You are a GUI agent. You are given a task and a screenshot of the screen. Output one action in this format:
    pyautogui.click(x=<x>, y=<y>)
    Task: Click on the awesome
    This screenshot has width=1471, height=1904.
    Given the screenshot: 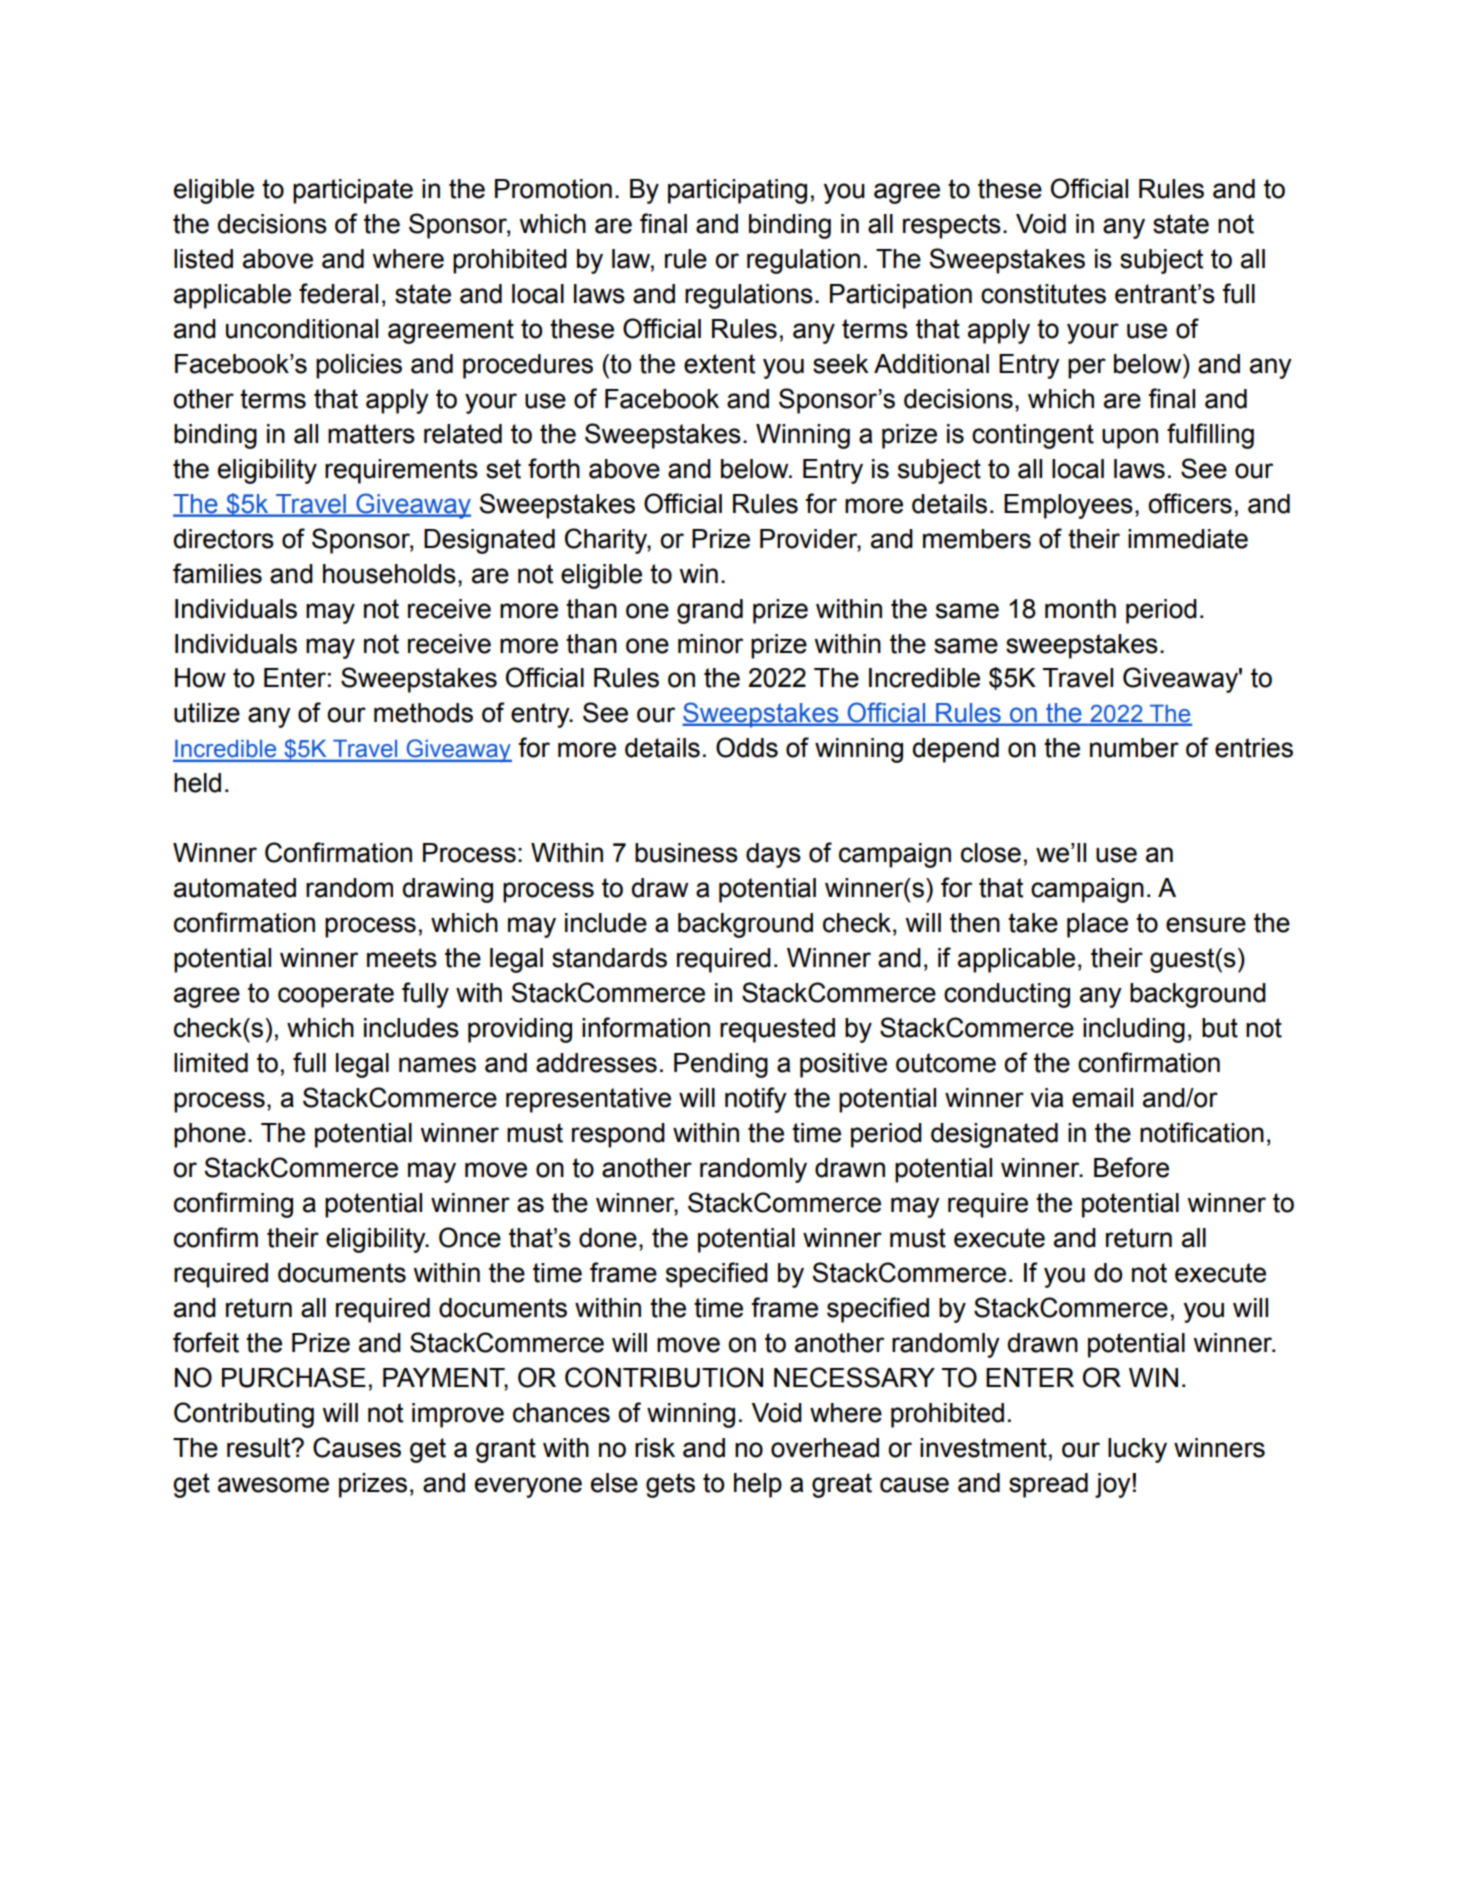 What is the action you would take?
    pyautogui.click(x=273, y=1485)
